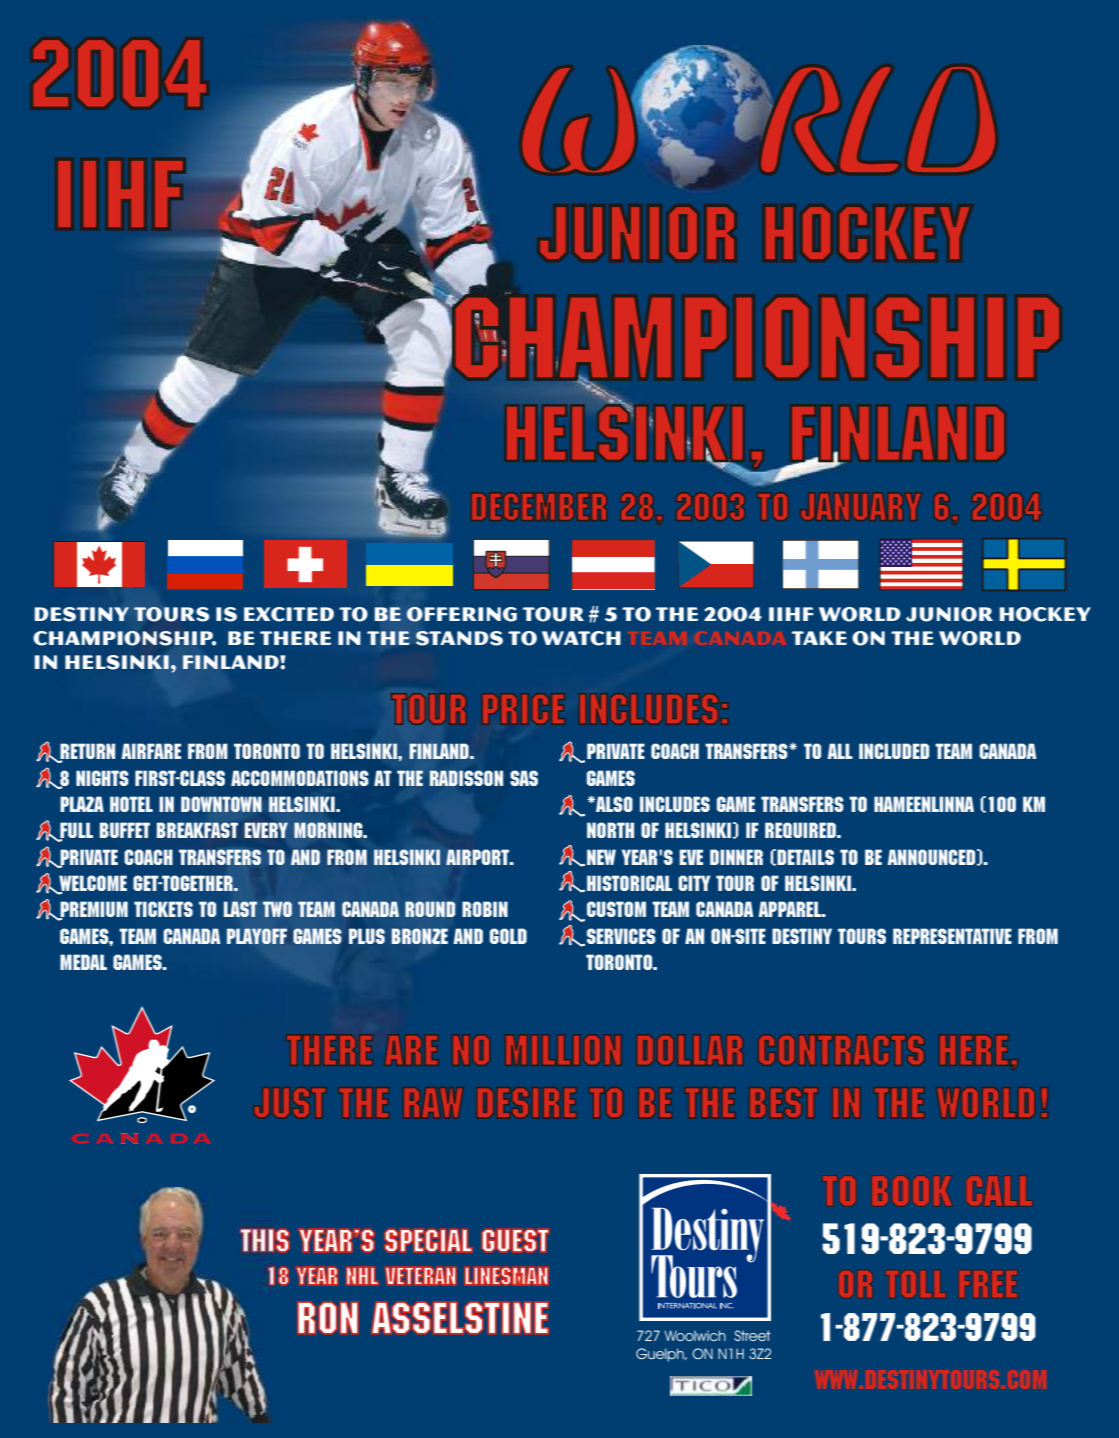 Image resolution: width=1119 pixels, height=1438 pixels. I want to click on excited, so click(289, 614).
